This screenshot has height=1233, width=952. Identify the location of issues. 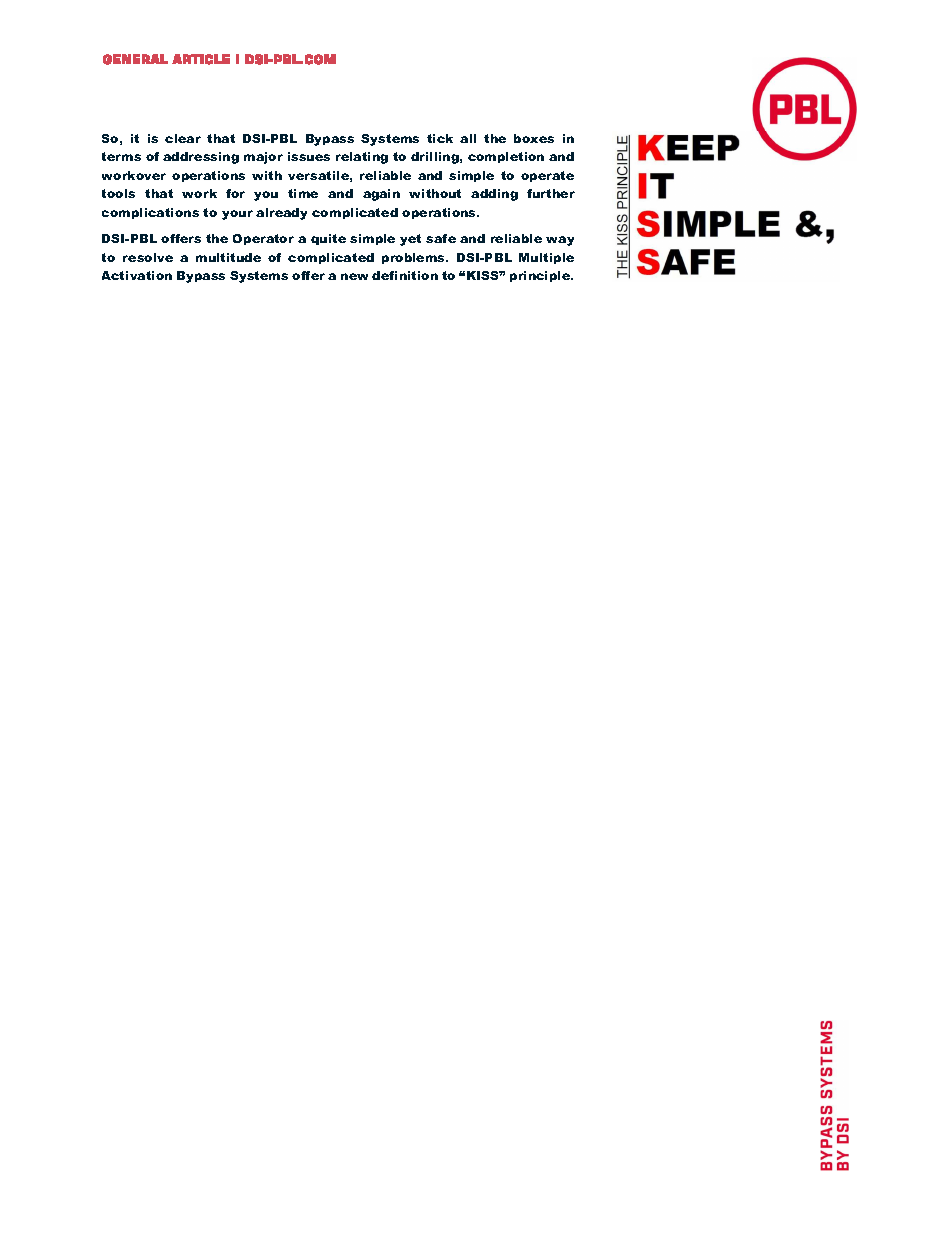
(309, 156).
